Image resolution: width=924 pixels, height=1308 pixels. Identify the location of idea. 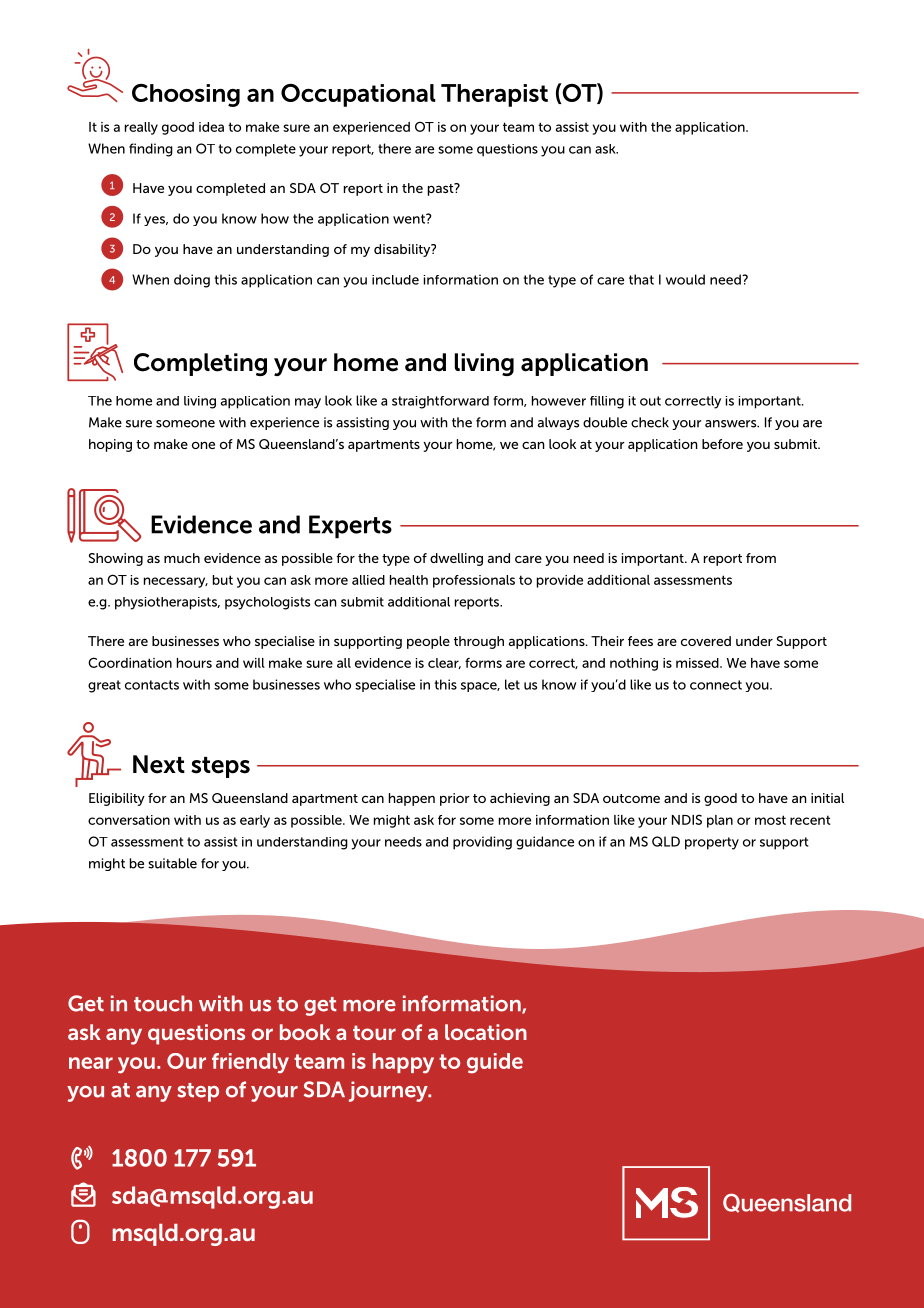
(211, 127).
